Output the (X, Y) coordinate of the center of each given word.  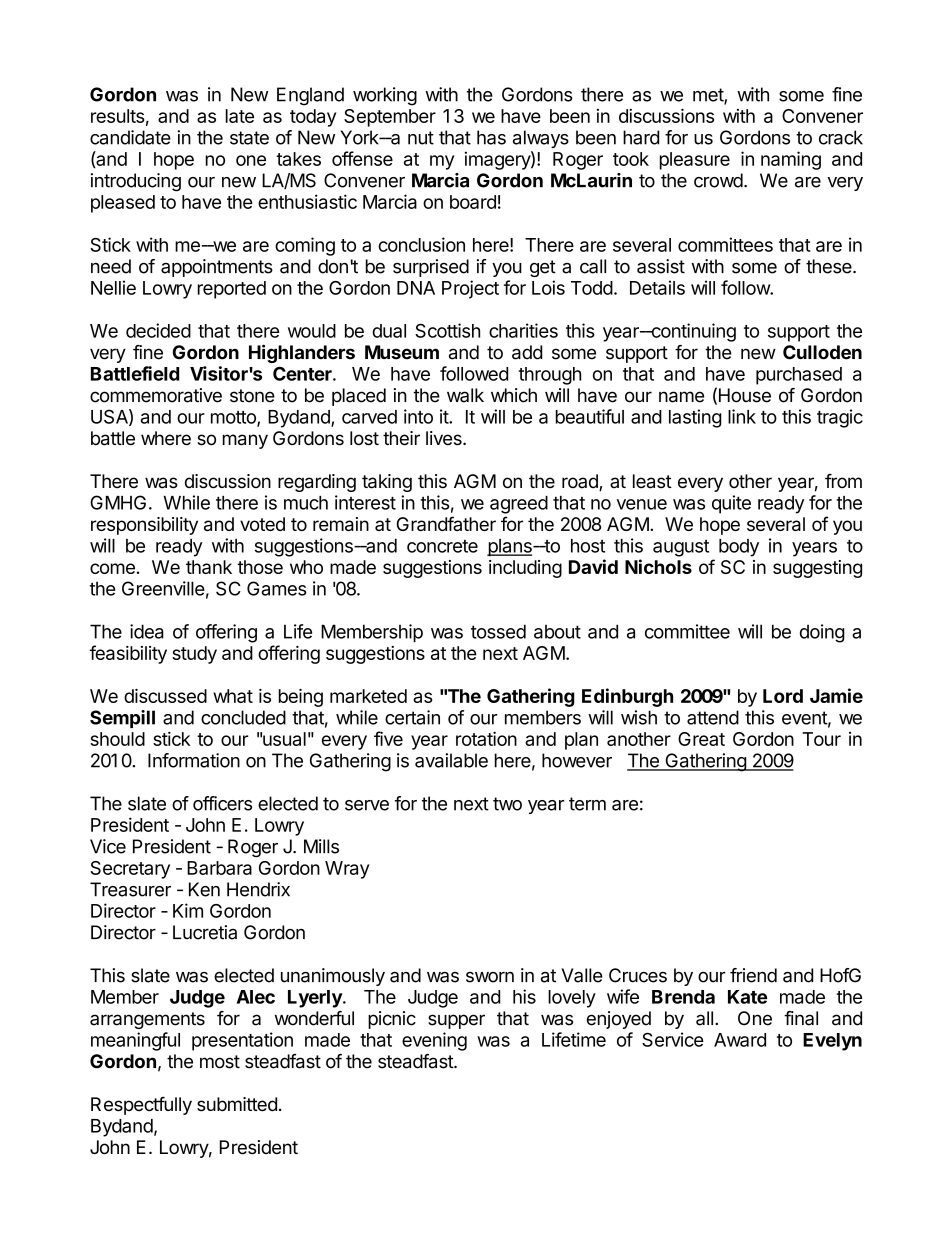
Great (701, 739)
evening (434, 1041)
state (249, 138)
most (220, 1062)
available (451, 760)
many (245, 441)
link (742, 416)
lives (445, 438)
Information (194, 760)
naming (791, 160)
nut (421, 138)
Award (740, 1040)
